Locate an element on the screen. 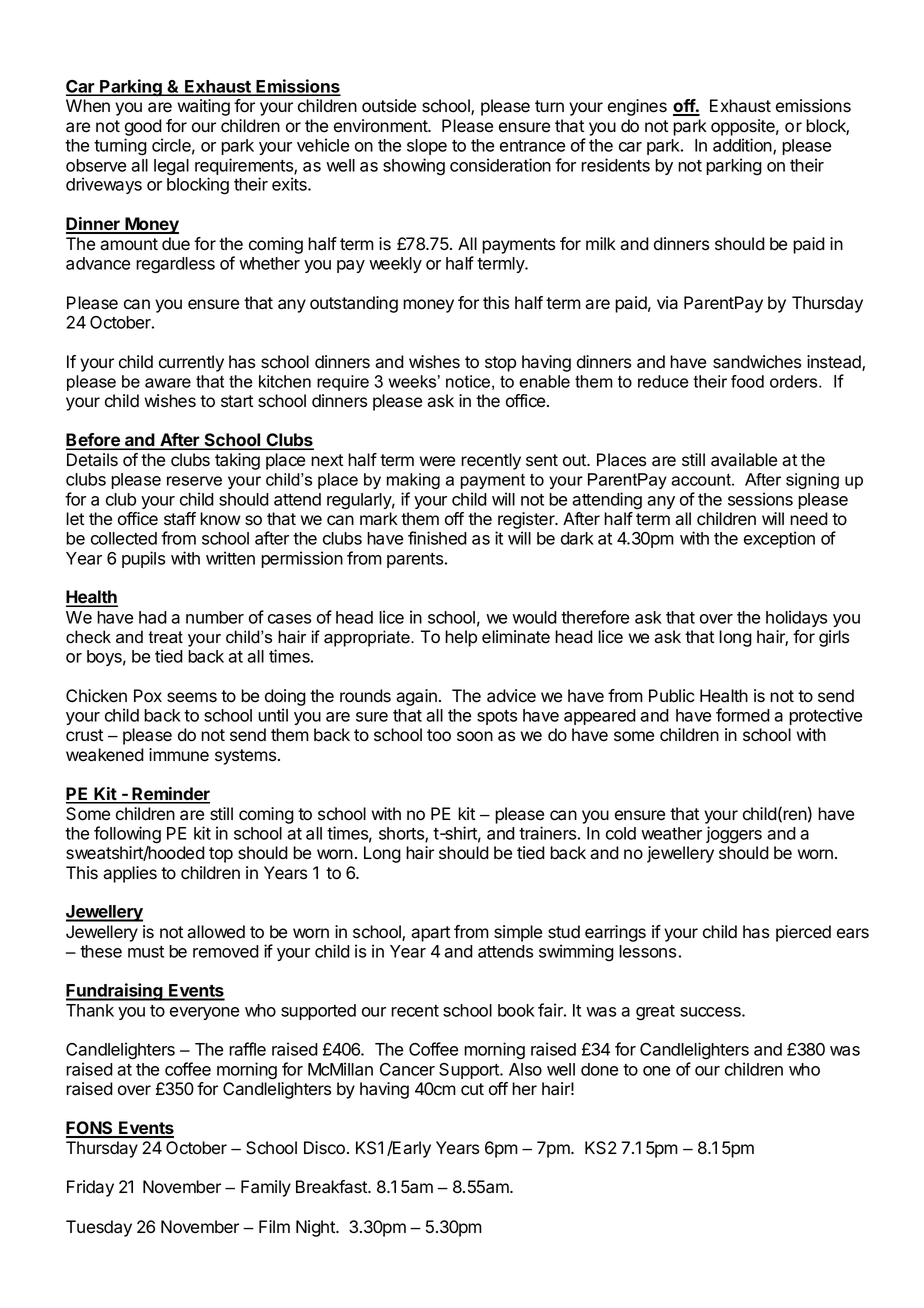 The image size is (924, 1308). apart is located at coordinates (430, 934).
